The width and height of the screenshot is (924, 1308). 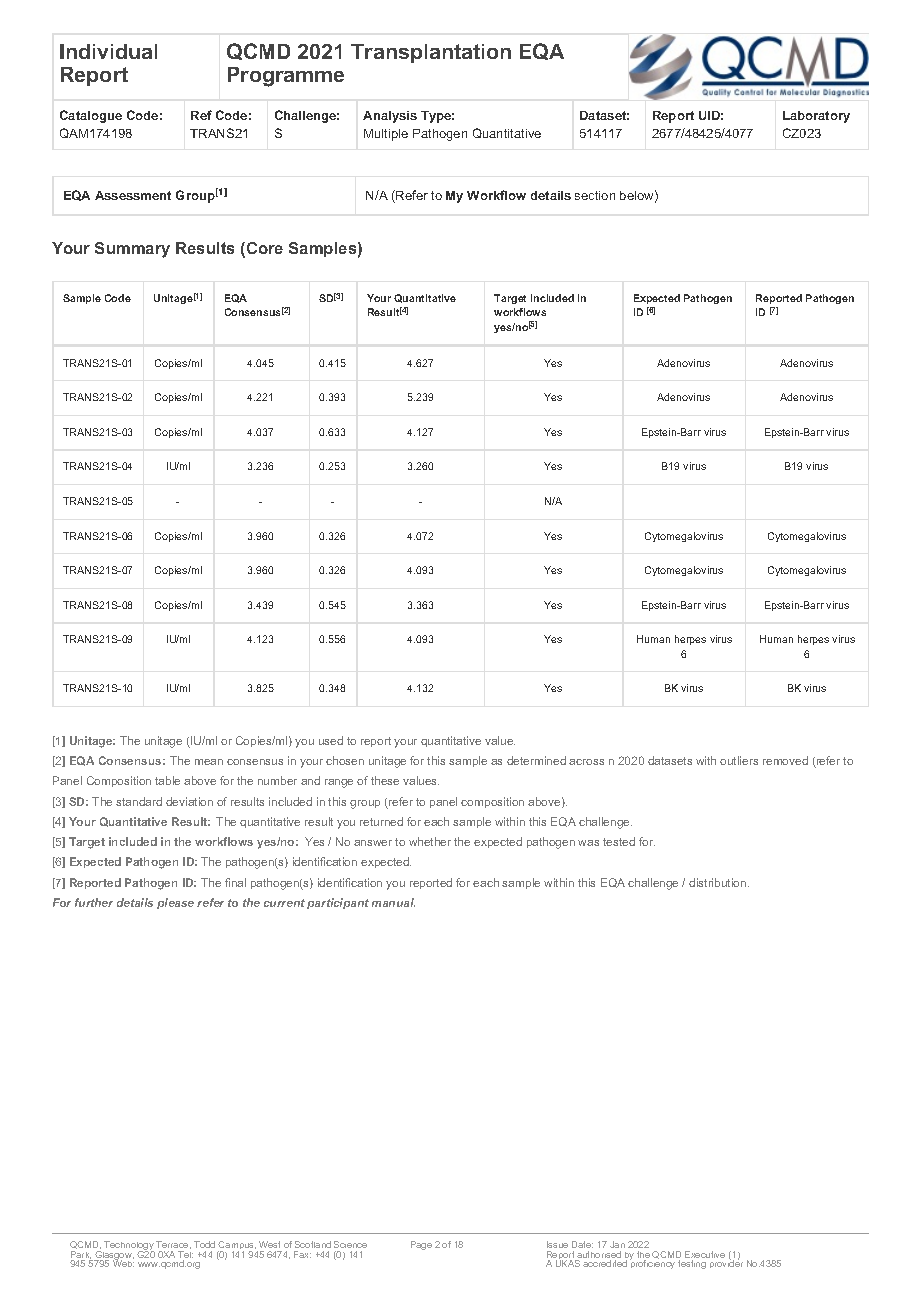 What do you see at coordinates (785, 760) in the screenshot?
I see `removed` at bounding box center [785, 760].
